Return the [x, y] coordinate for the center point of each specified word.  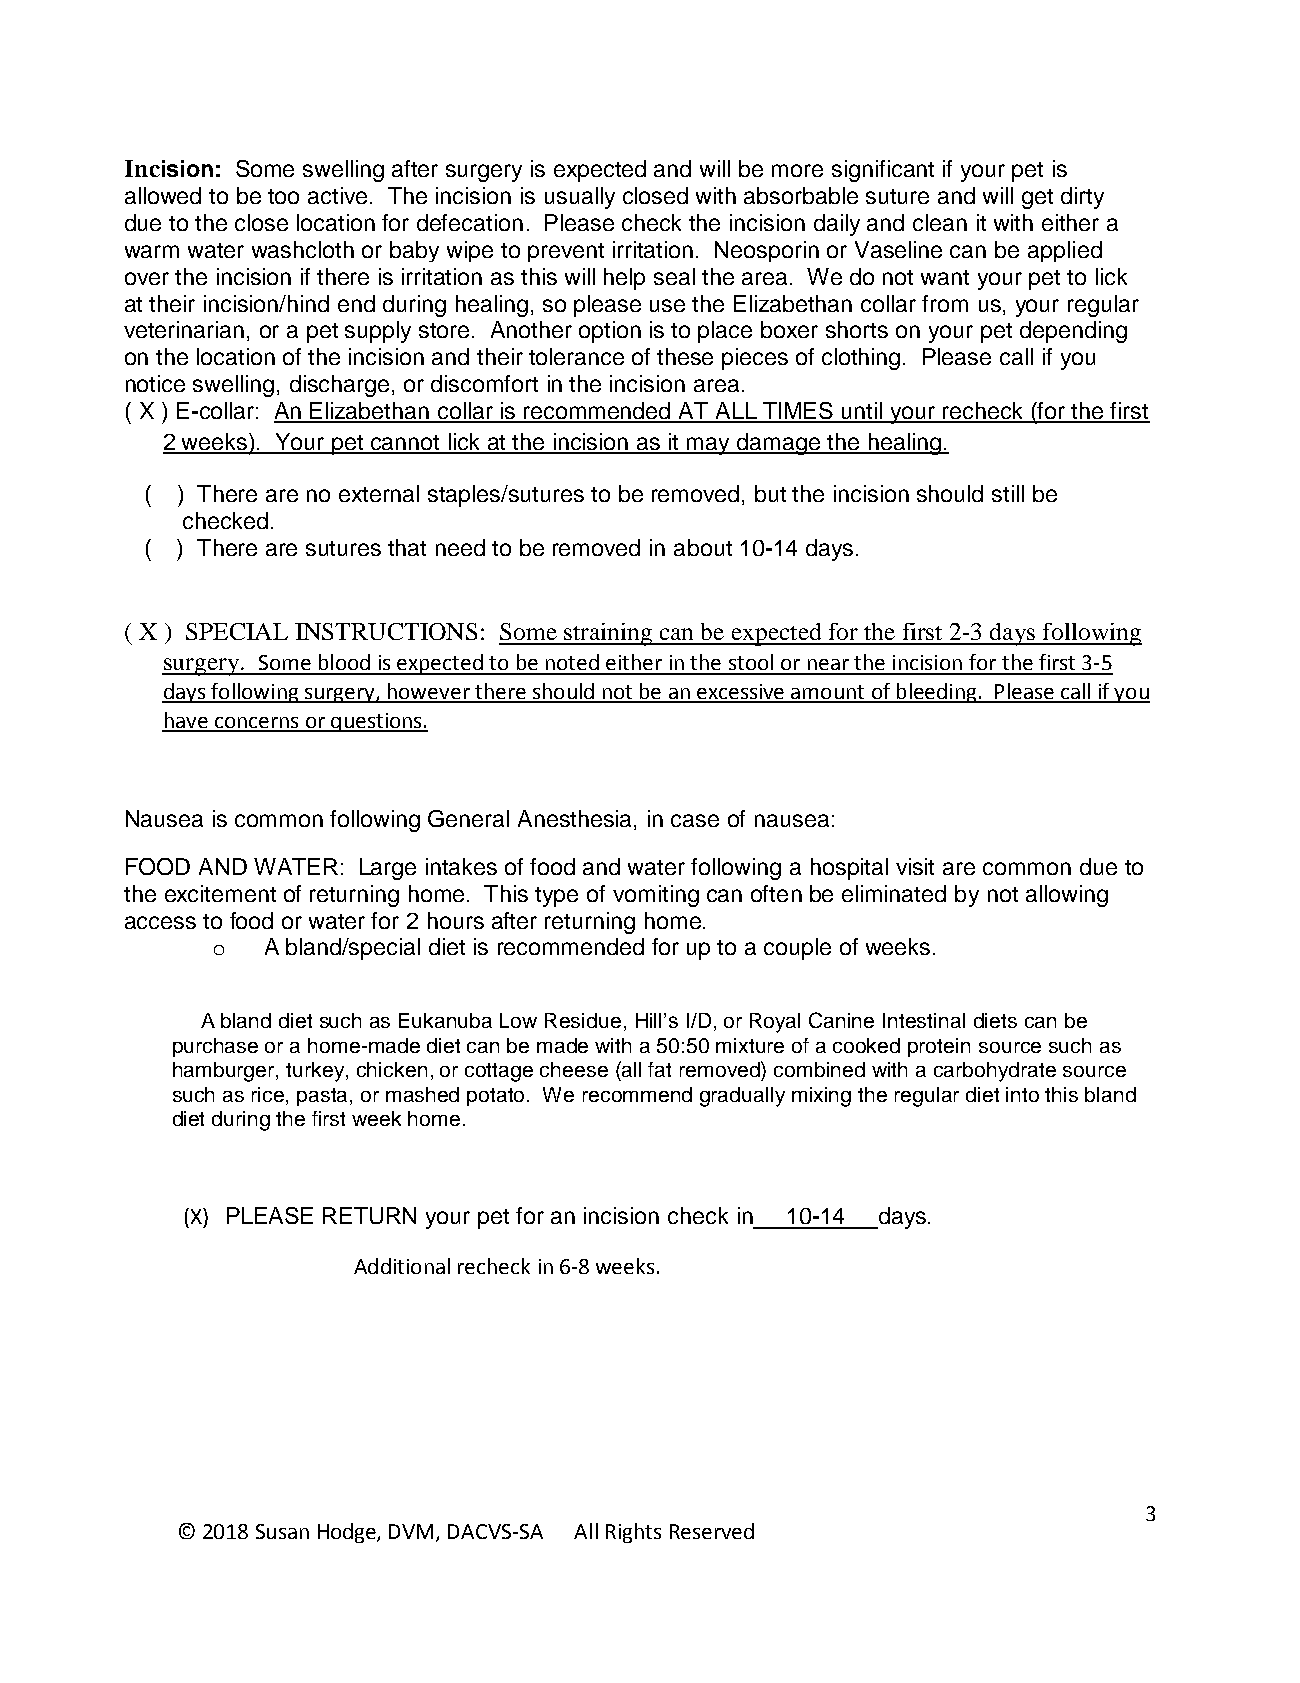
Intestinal [924, 1020]
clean [940, 222]
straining [608, 634]
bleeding [937, 693]
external [379, 493]
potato [497, 1097]
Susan [282, 1531]
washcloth [303, 249]
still [1008, 493]
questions [376, 722]
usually [580, 198]
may [709, 446]
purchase [215, 1047]
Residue [583, 1020]
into [1022, 1094]
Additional [402, 1266]
